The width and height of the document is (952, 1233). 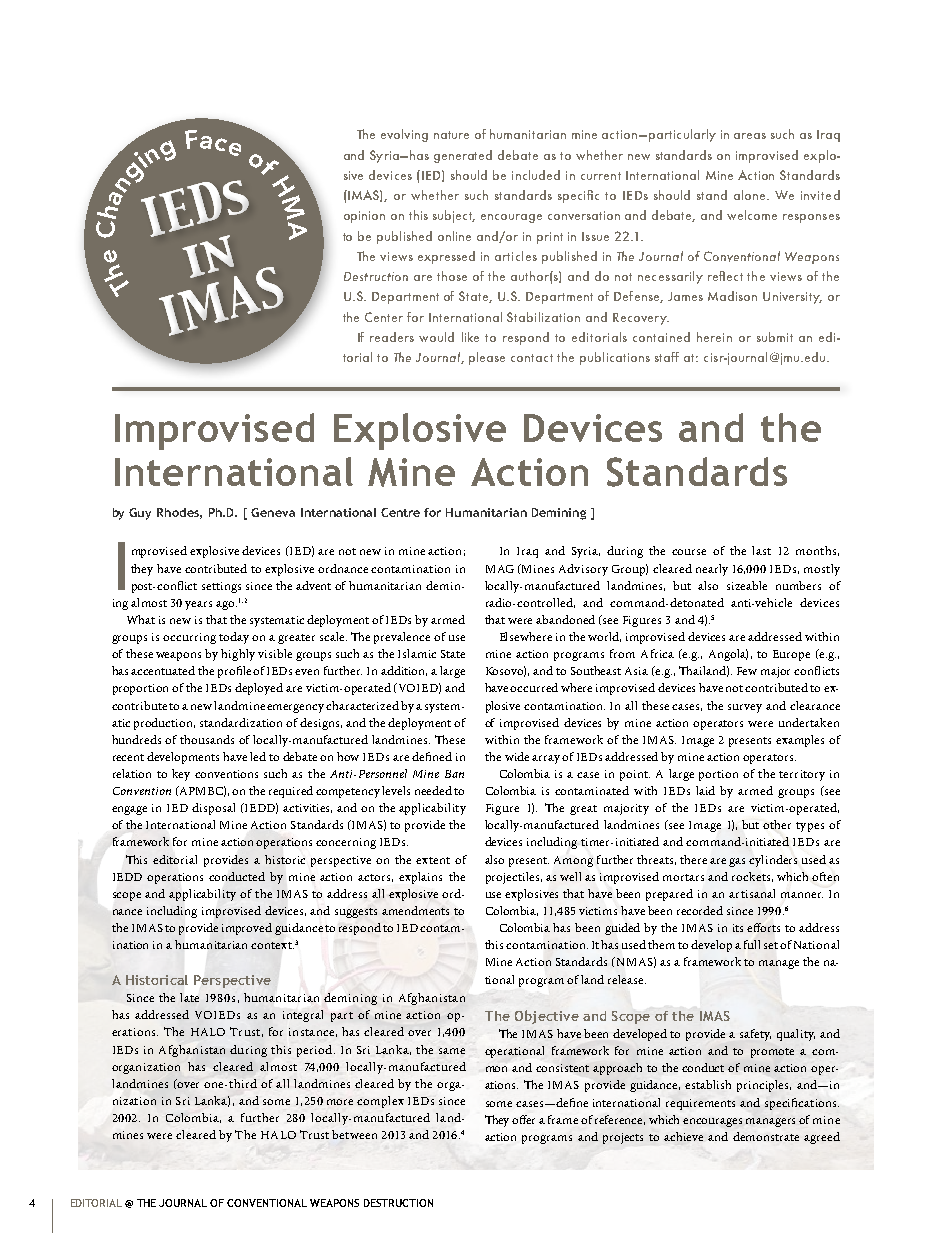 What do you see at coordinates (364, 217) in the document?
I see `opinion` at bounding box center [364, 217].
